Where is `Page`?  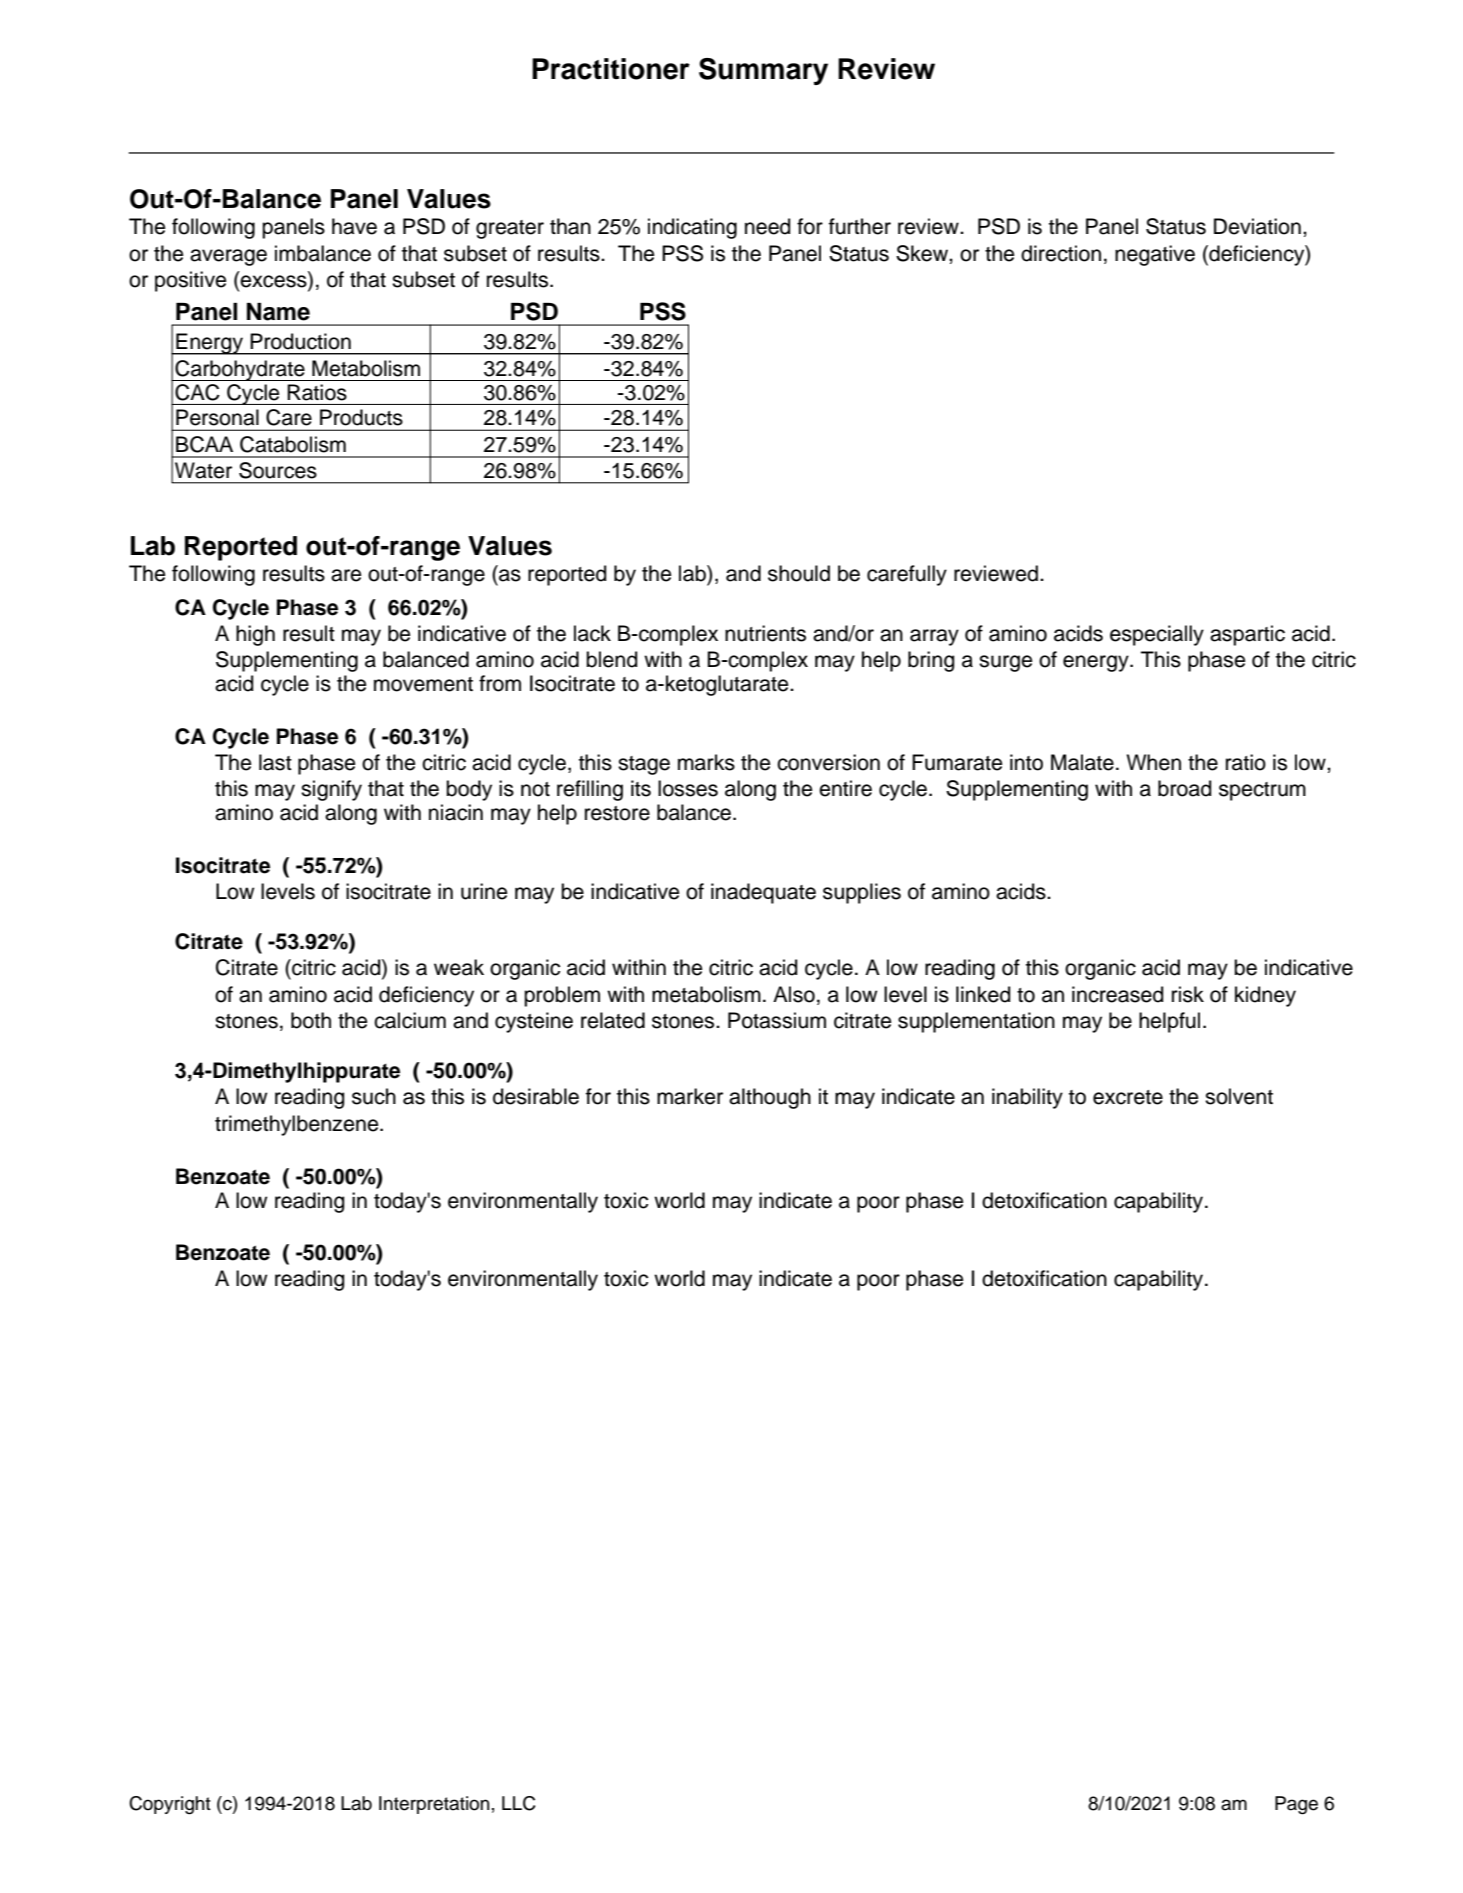 Page is located at coordinates (1296, 1805).
